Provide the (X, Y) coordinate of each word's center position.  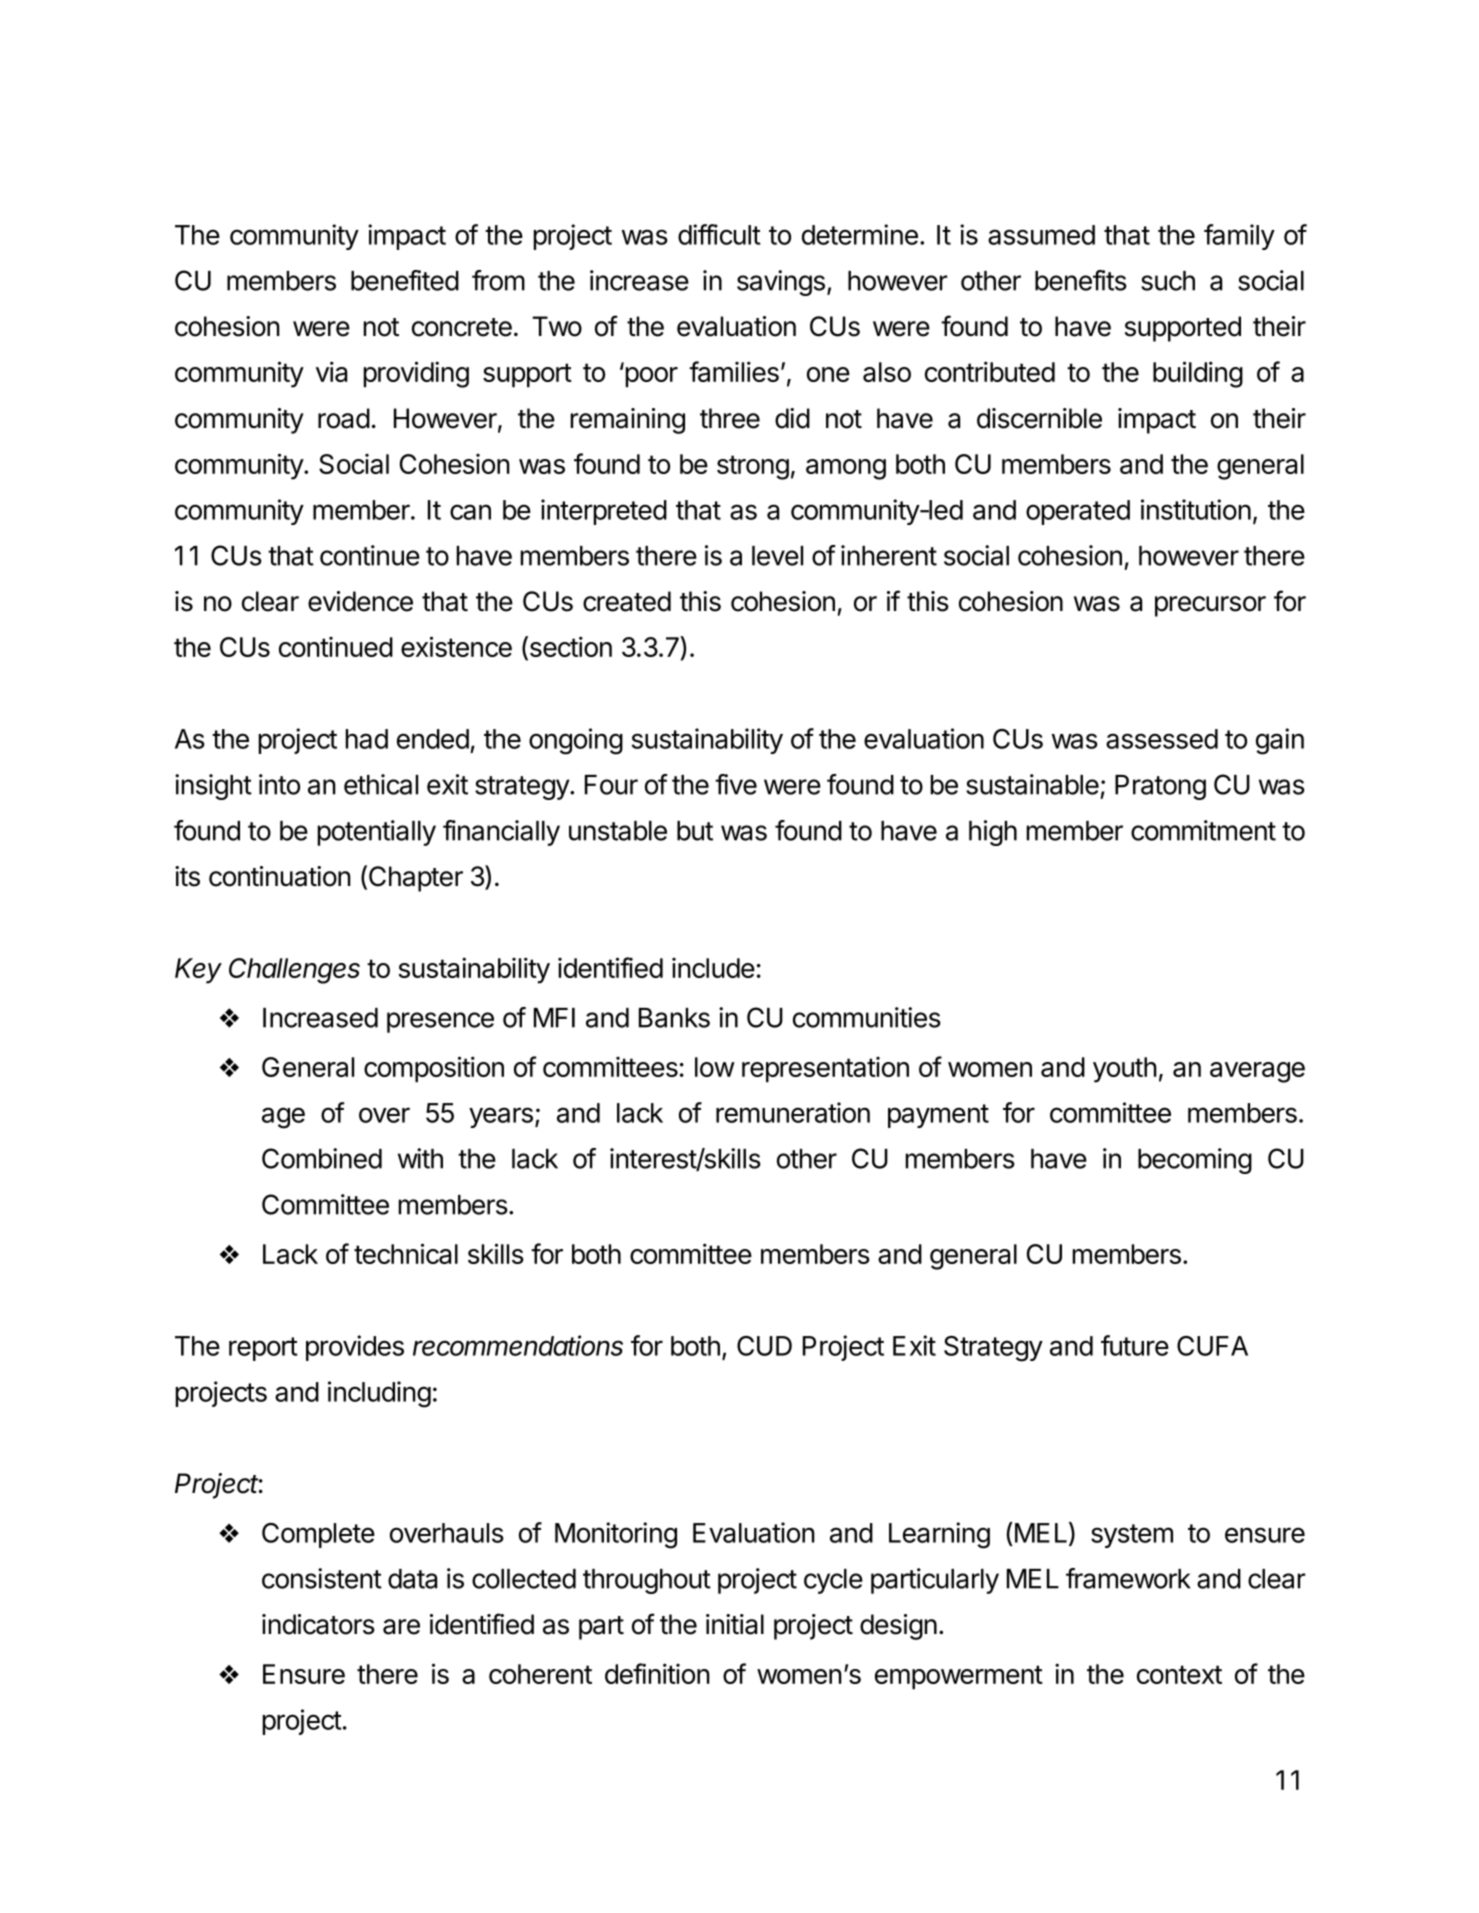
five (736, 784)
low (715, 1067)
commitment (1203, 830)
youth (1125, 1070)
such (1168, 281)
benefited (405, 280)
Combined (322, 1158)
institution (1196, 509)
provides (355, 1348)
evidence (360, 601)
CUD (764, 1346)
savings (781, 283)
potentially (376, 833)
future (1135, 1345)
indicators (318, 1624)
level (777, 556)
